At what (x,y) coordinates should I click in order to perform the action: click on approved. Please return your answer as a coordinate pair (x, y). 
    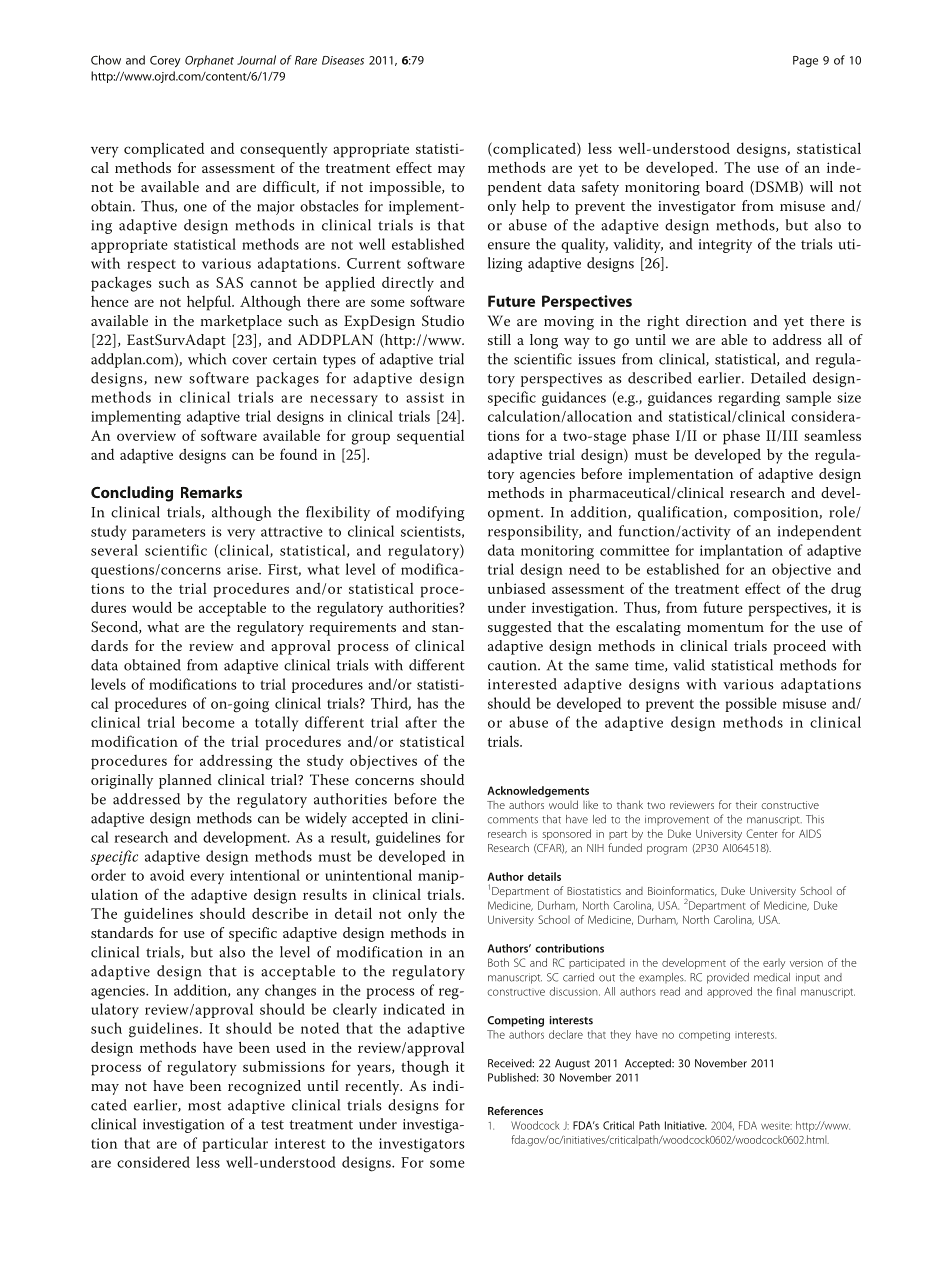
    Looking at the image, I should click on (729, 992).
